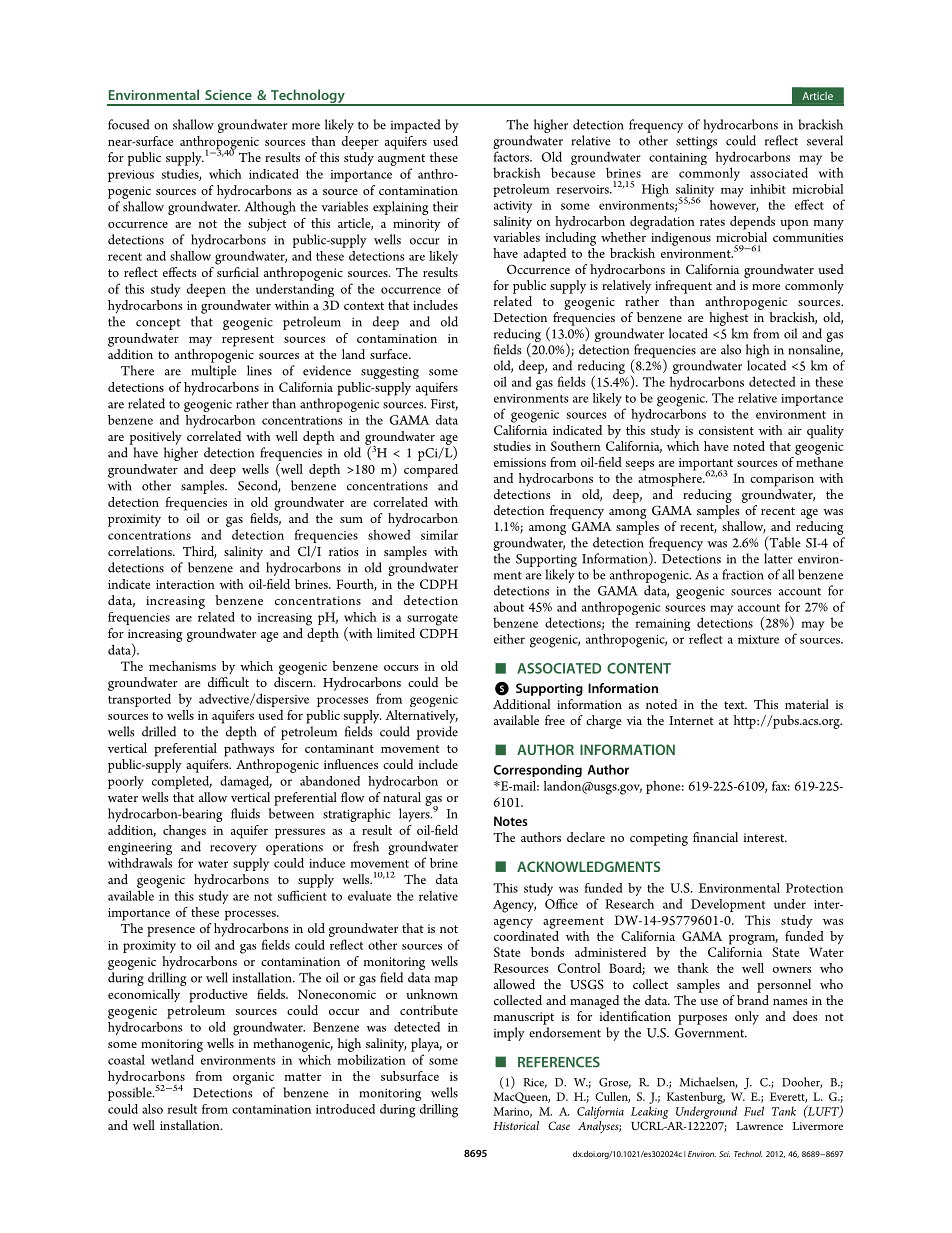  I want to click on settings, so click(697, 144).
